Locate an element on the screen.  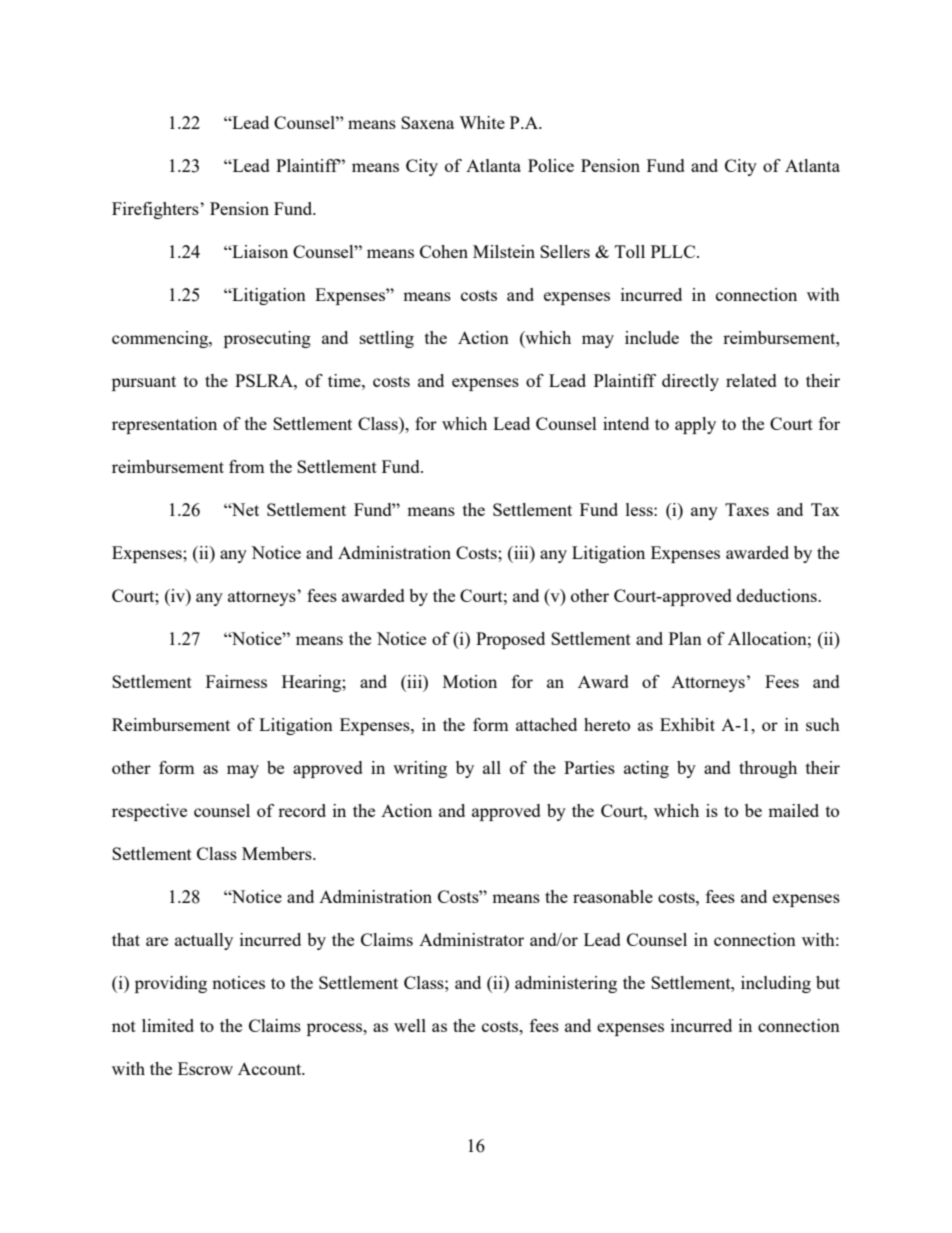
White is located at coordinates (482, 122).
